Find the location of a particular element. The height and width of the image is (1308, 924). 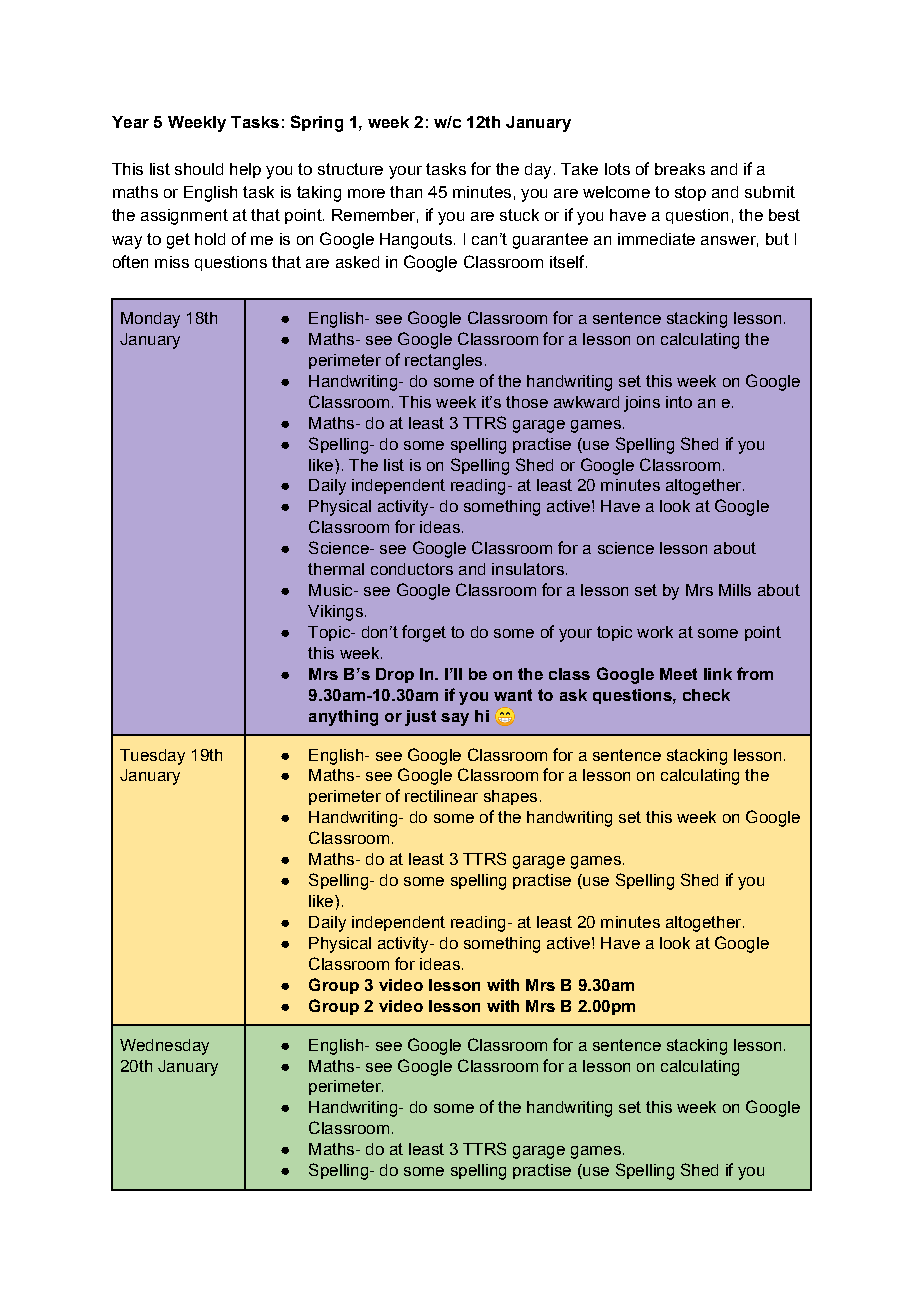

should is located at coordinates (199, 169).
